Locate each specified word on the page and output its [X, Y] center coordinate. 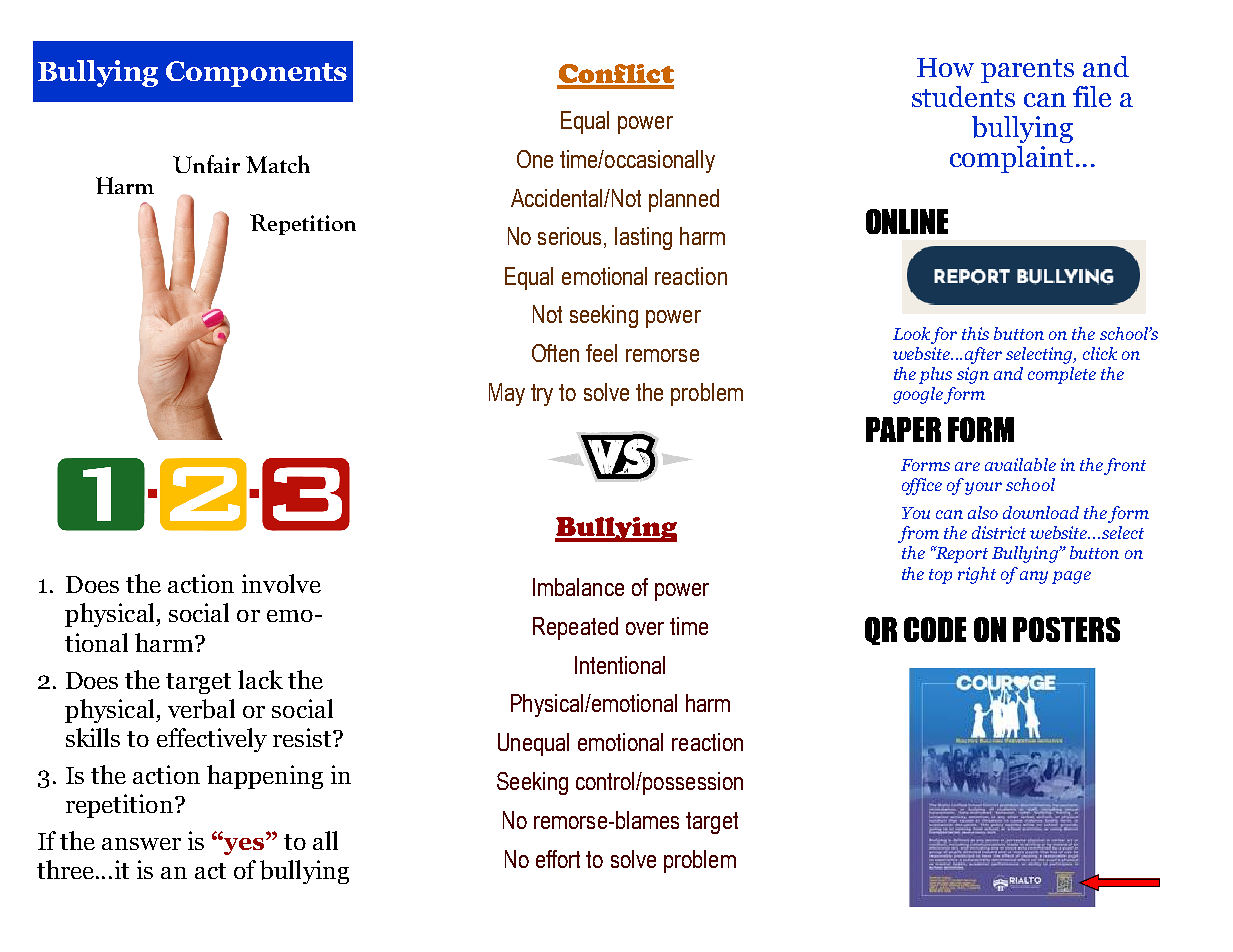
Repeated [575, 628]
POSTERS [1066, 629]
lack [260, 679]
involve [281, 583]
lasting [643, 238]
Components [256, 74]
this [975, 333]
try [542, 395]
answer [141, 844]
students [963, 96]
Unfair [206, 164]
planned [684, 200]
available [1020, 464]
